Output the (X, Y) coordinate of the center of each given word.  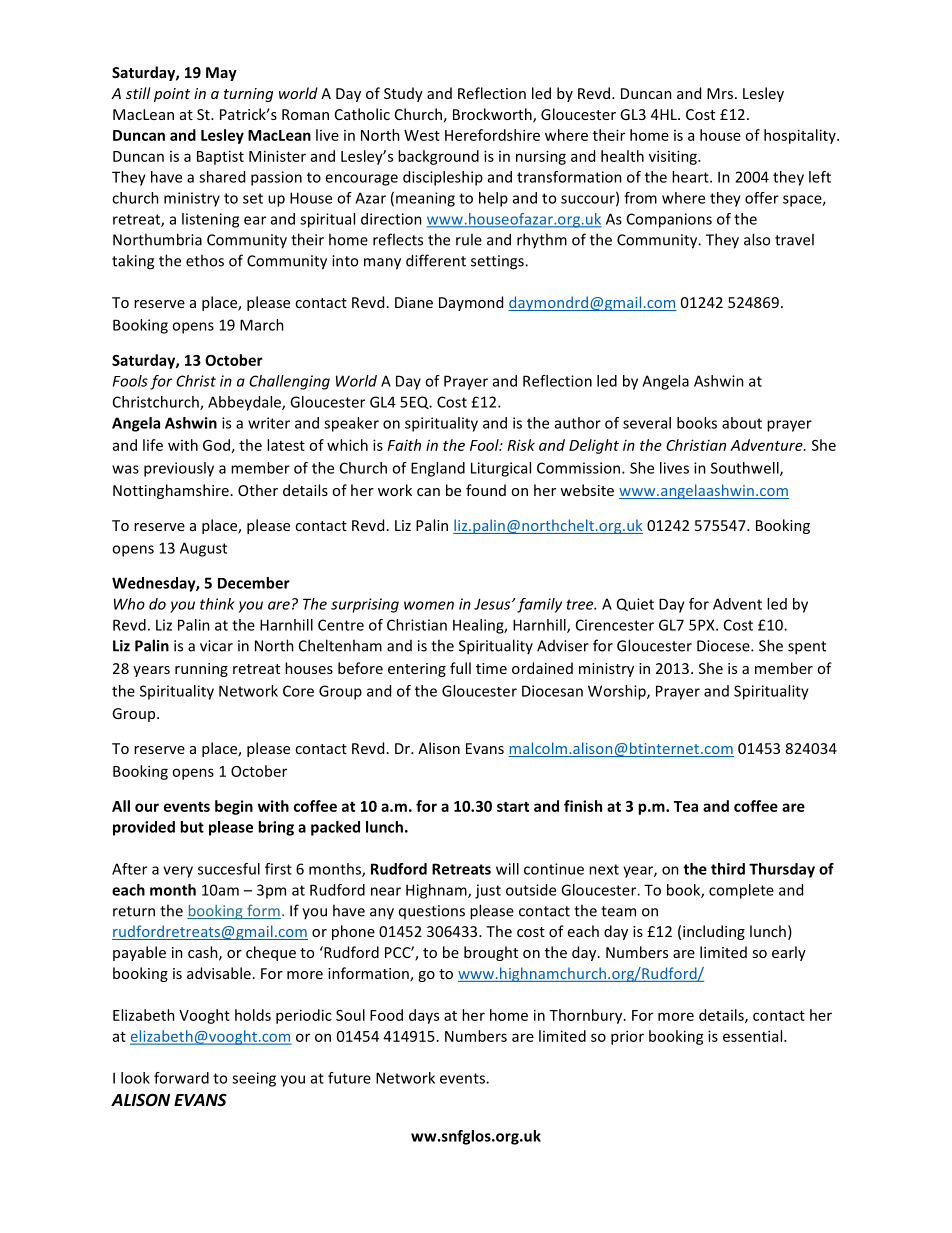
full (460, 668)
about (742, 423)
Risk (521, 445)
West (422, 135)
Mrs (721, 93)
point (172, 95)
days (424, 1016)
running (201, 670)
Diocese (724, 646)
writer (269, 423)
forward (181, 1078)
